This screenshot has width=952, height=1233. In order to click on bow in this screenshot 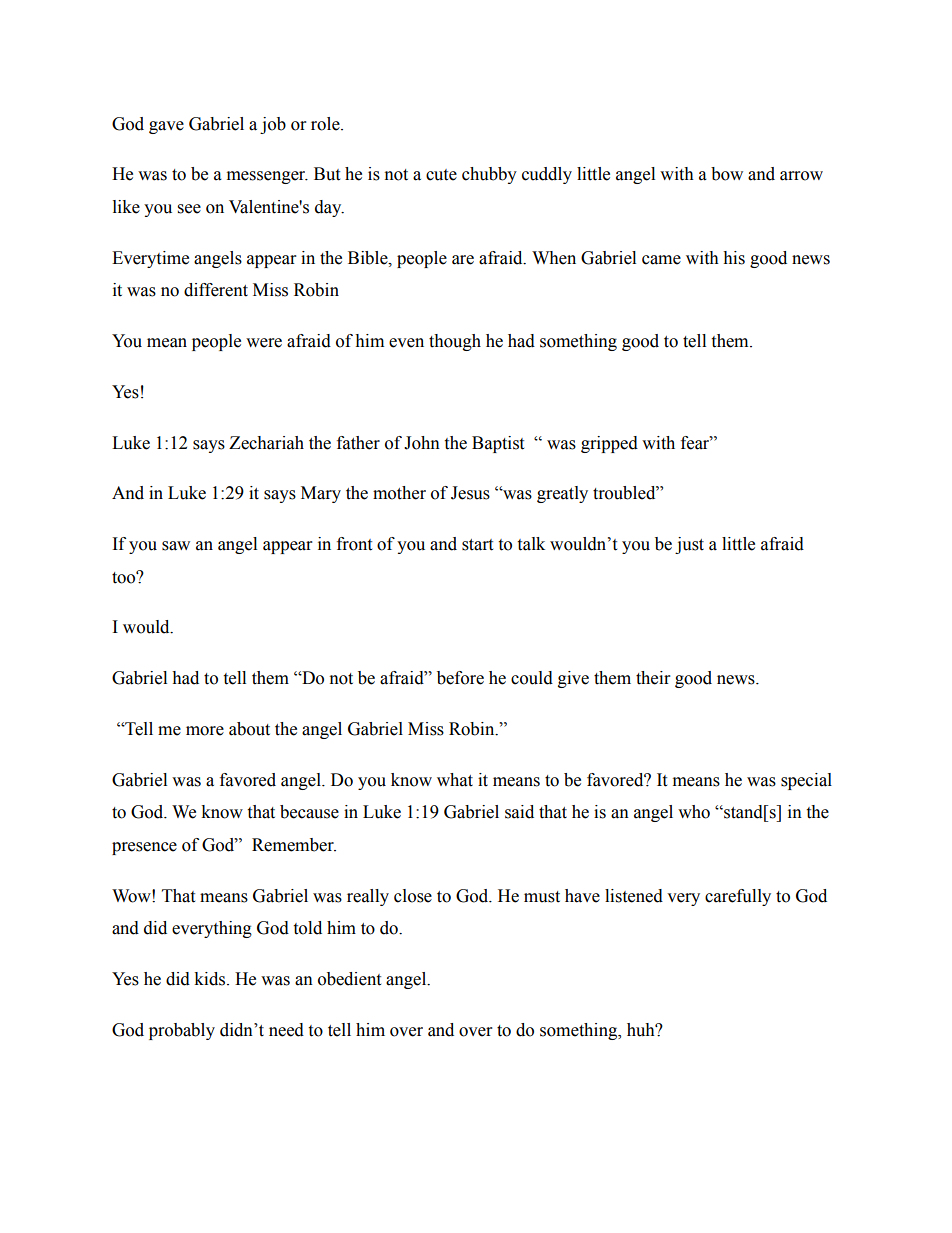, I will do `click(727, 174)`.
